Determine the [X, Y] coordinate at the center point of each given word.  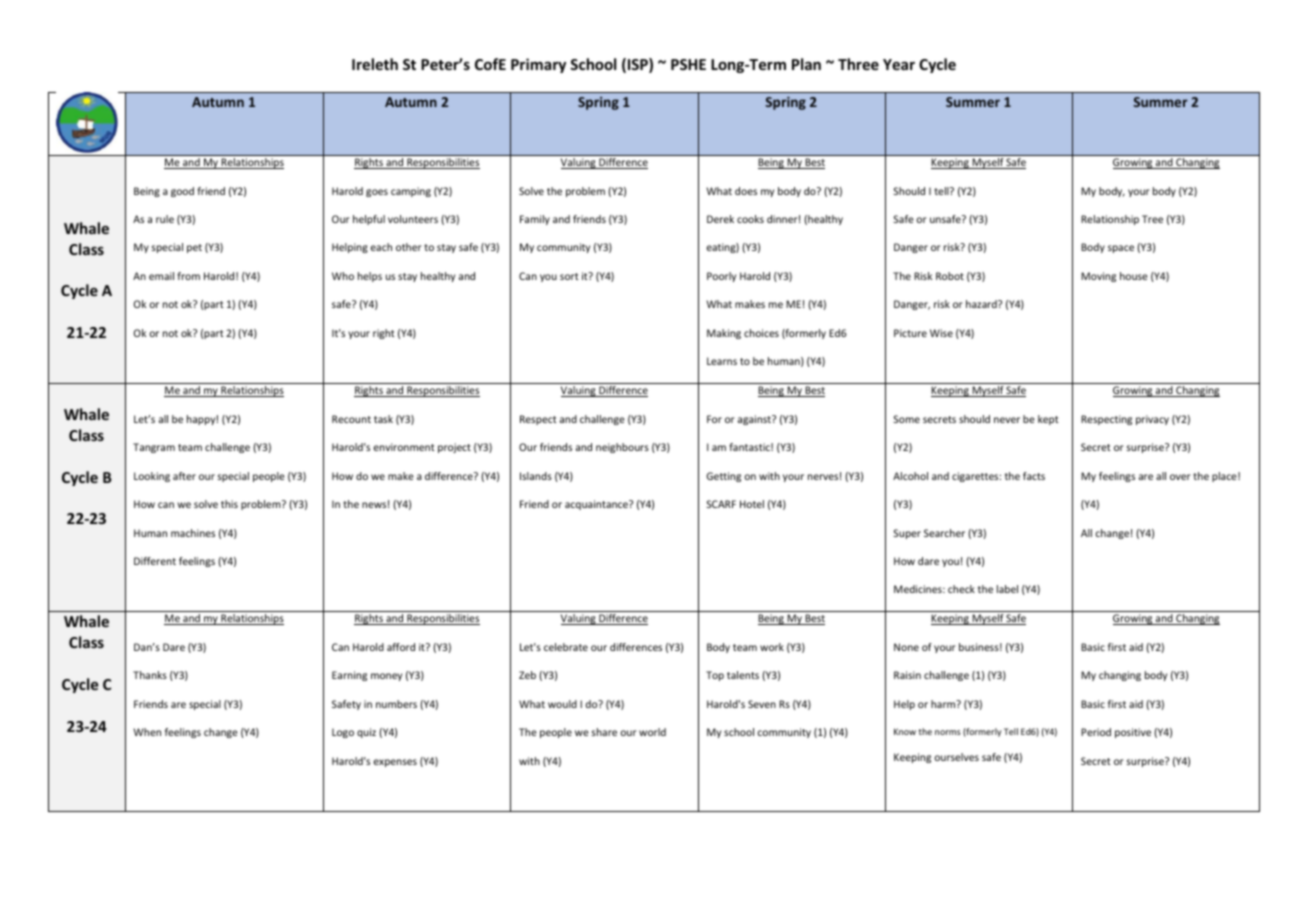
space [1121, 249]
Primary [538, 65]
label [1007, 589]
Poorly [721, 277]
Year [899, 64]
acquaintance [597, 505]
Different [155, 561]
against [755, 420]
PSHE [688, 64]
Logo [343, 733]
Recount [351, 419]
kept [1048, 420]
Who [343, 276]
